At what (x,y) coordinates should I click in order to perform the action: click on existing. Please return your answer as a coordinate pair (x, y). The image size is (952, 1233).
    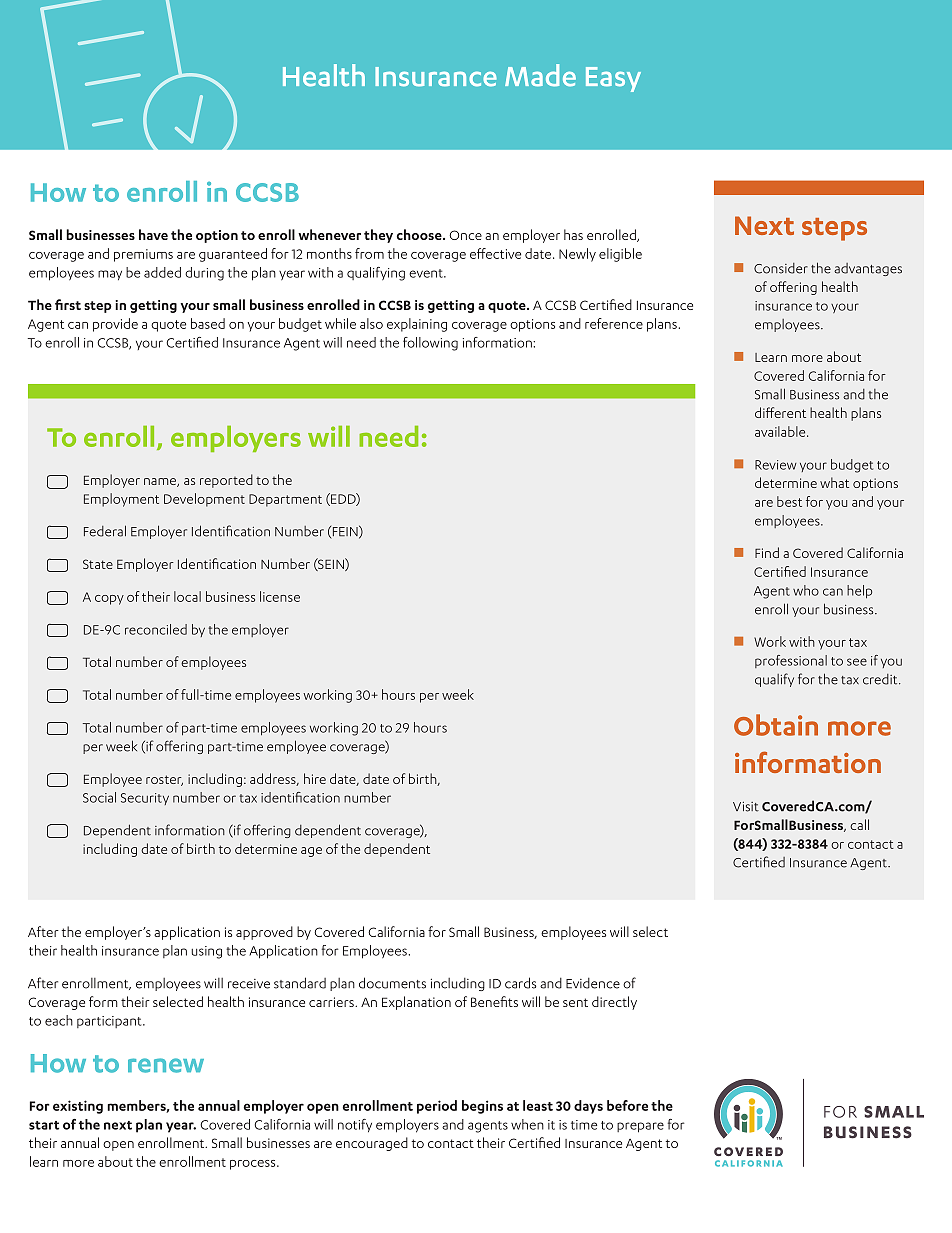
    Looking at the image, I should click on (78, 1107).
